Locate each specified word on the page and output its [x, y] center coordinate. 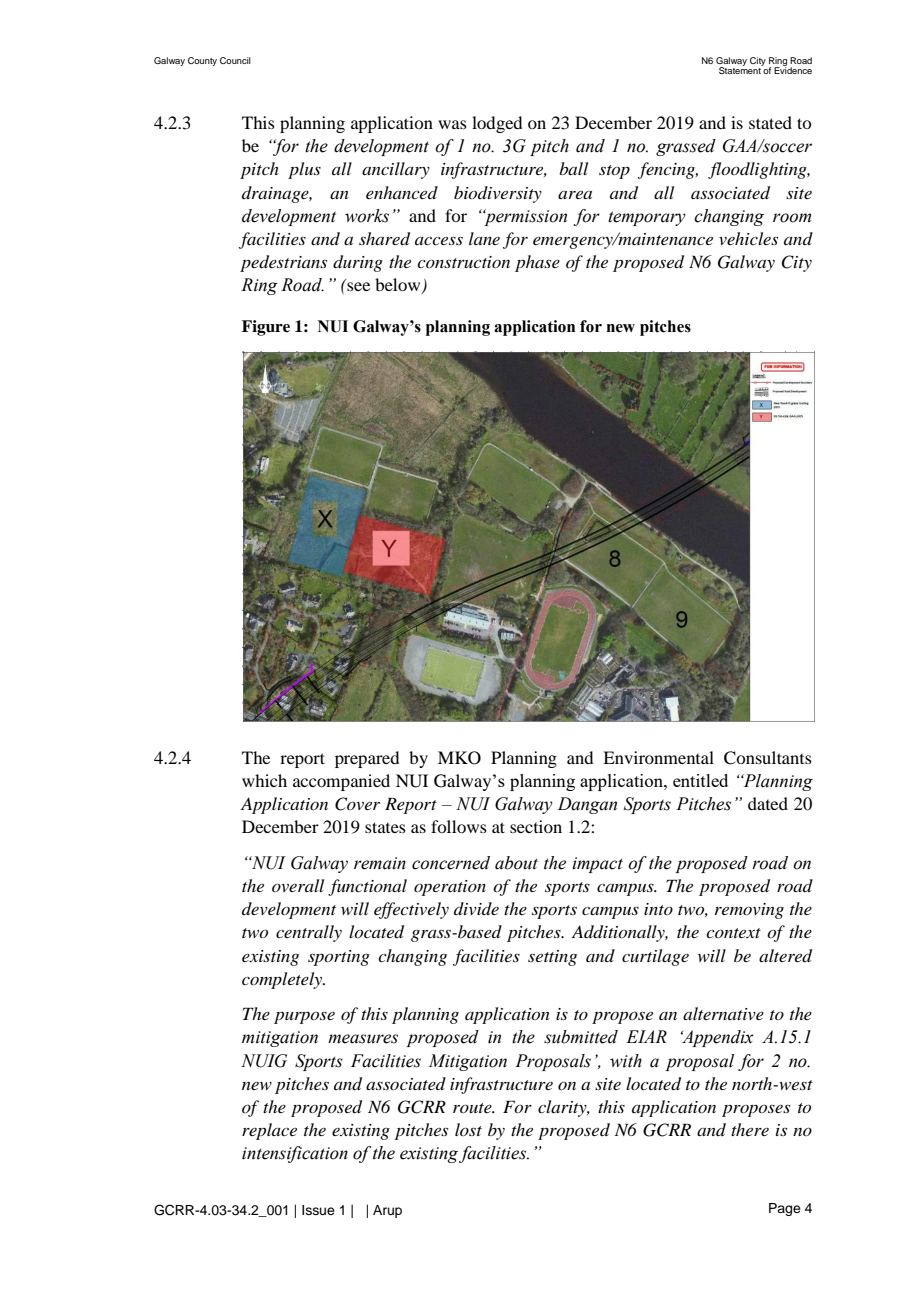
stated [770, 122]
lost [468, 1129]
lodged [497, 124]
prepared [367, 759]
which [264, 780]
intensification [295, 1154]
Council [235, 60]
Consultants [768, 758]
